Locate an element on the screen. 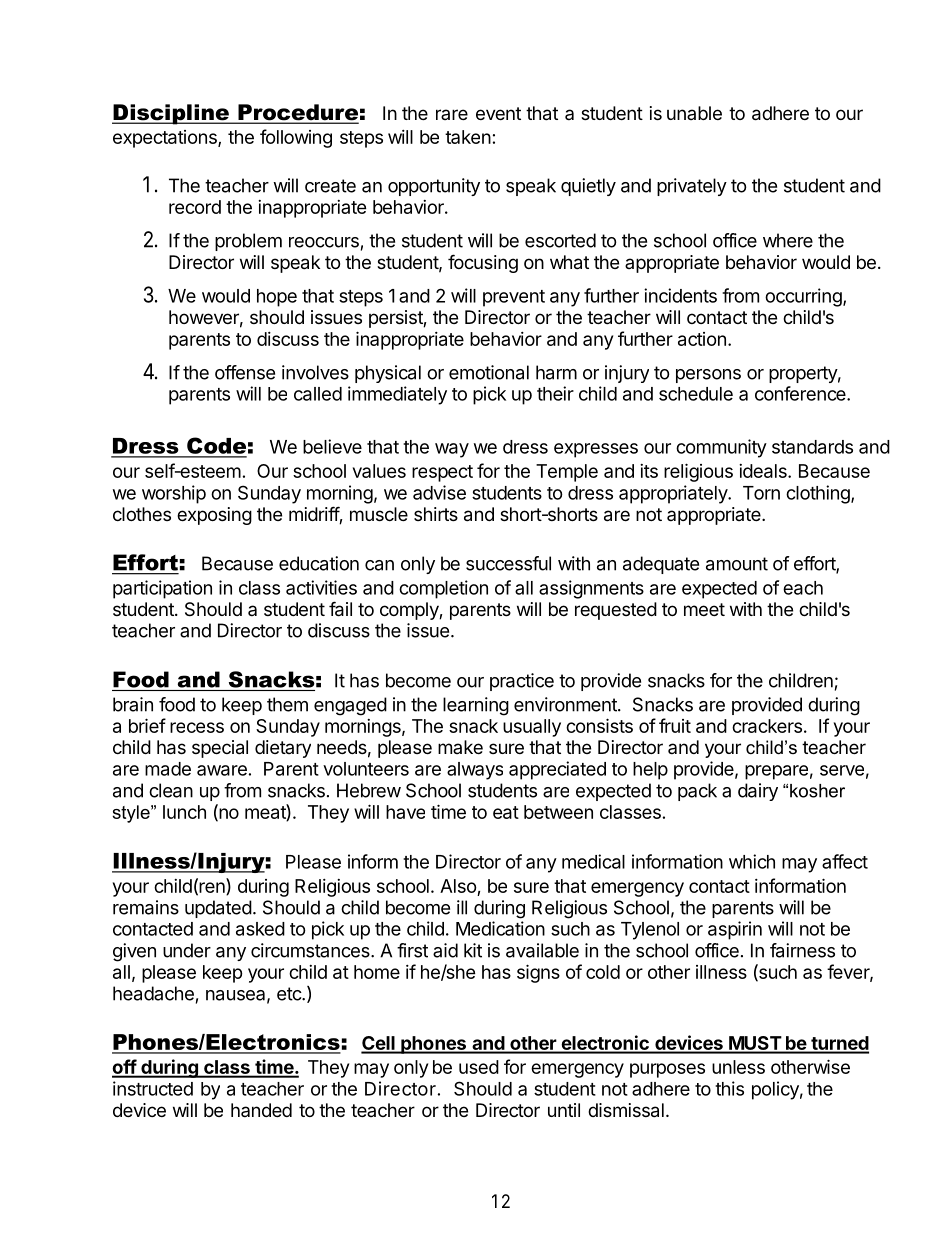 The height and width of the screenshot is (1233, 952). completion is located at coordinates (443, 589).
